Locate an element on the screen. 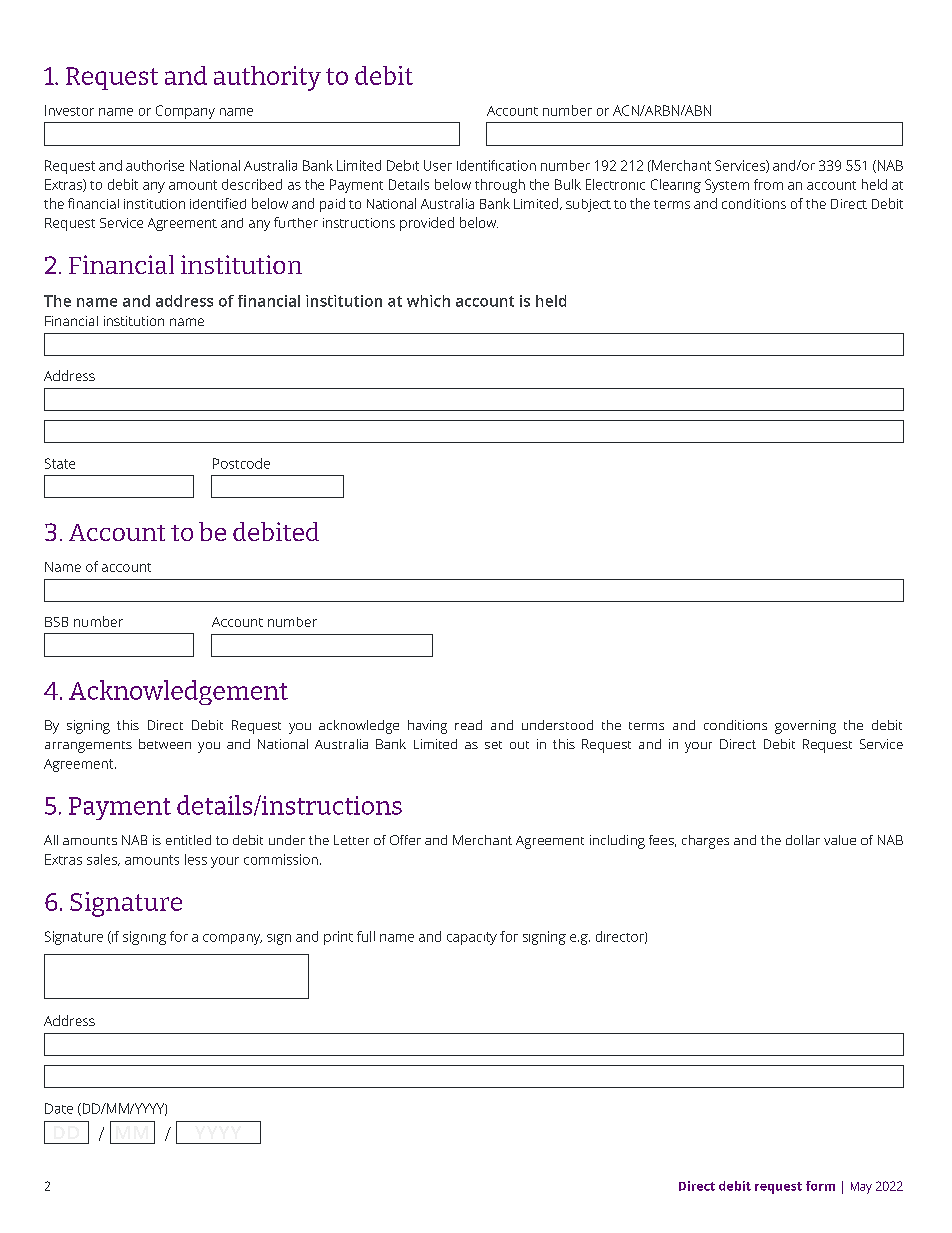 The width and height of the screenshot is (952, 1233). State is located at coordinates (60, 463).
